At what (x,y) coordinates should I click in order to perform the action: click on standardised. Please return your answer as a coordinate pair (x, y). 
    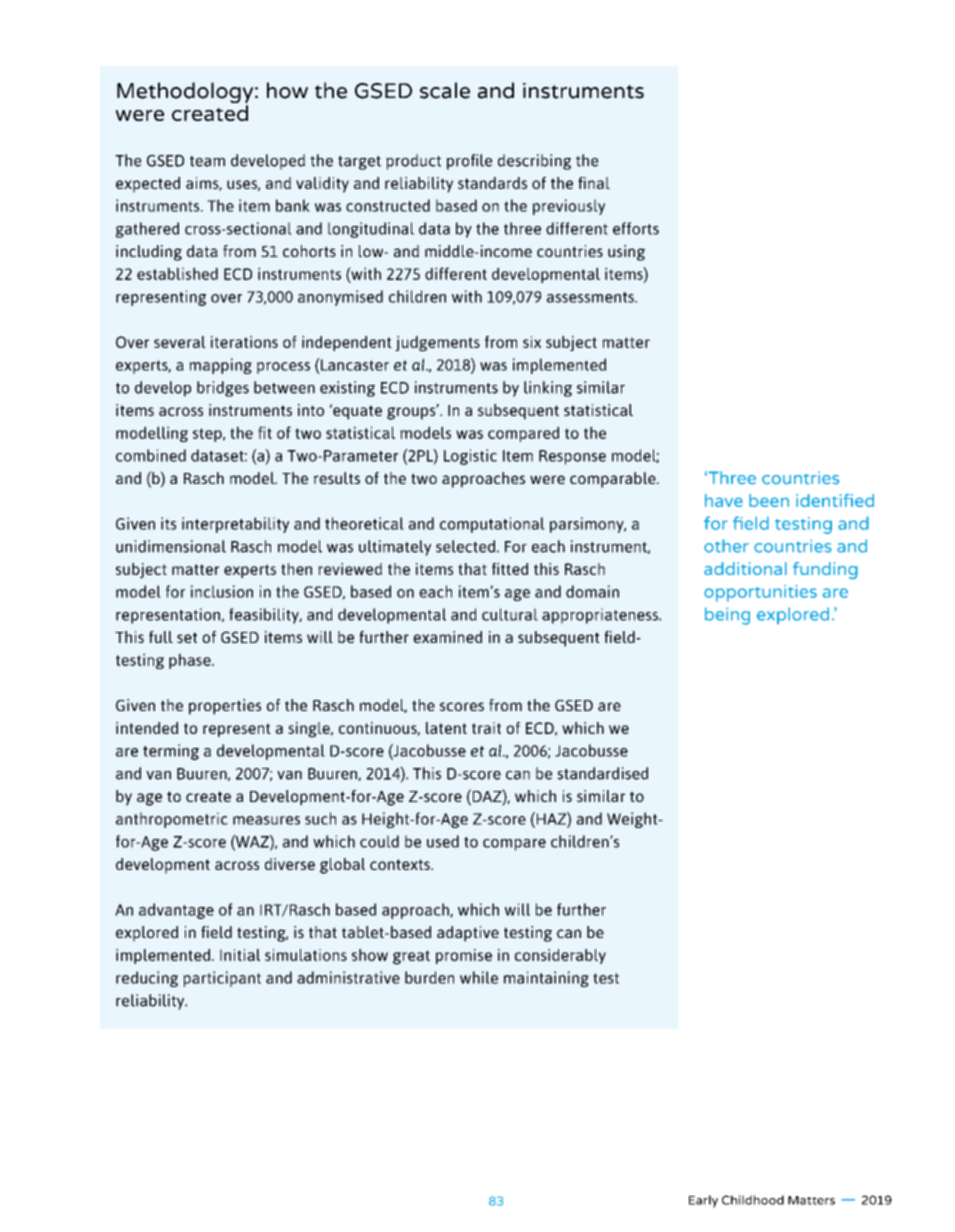
    Looking at the image, I should click on (602, 773).
